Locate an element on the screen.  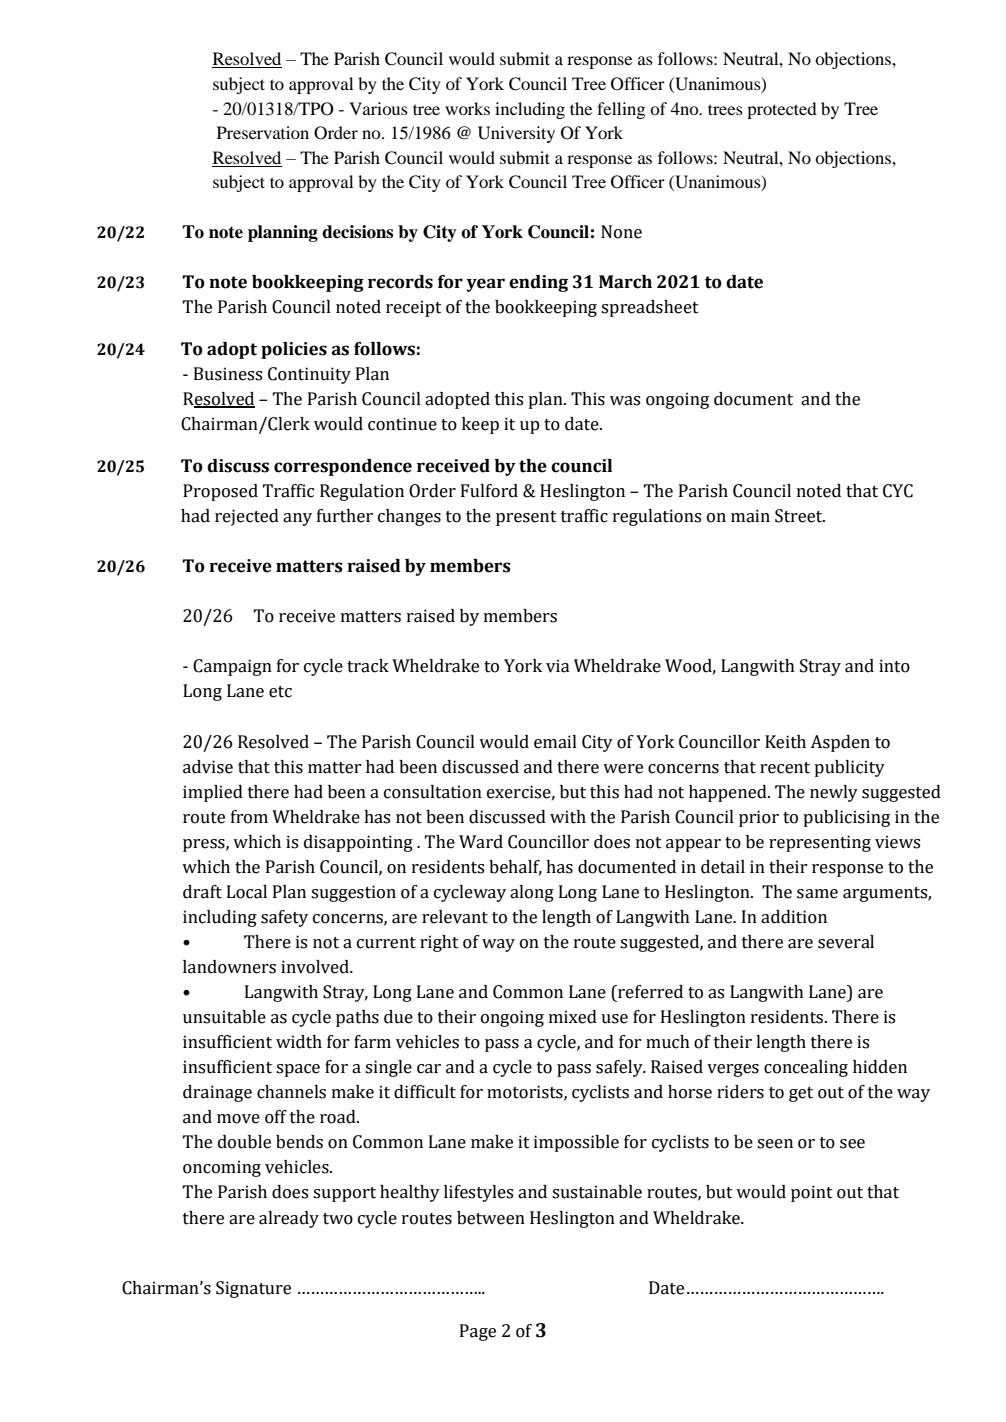
main is located at coordinates (750, 516).
